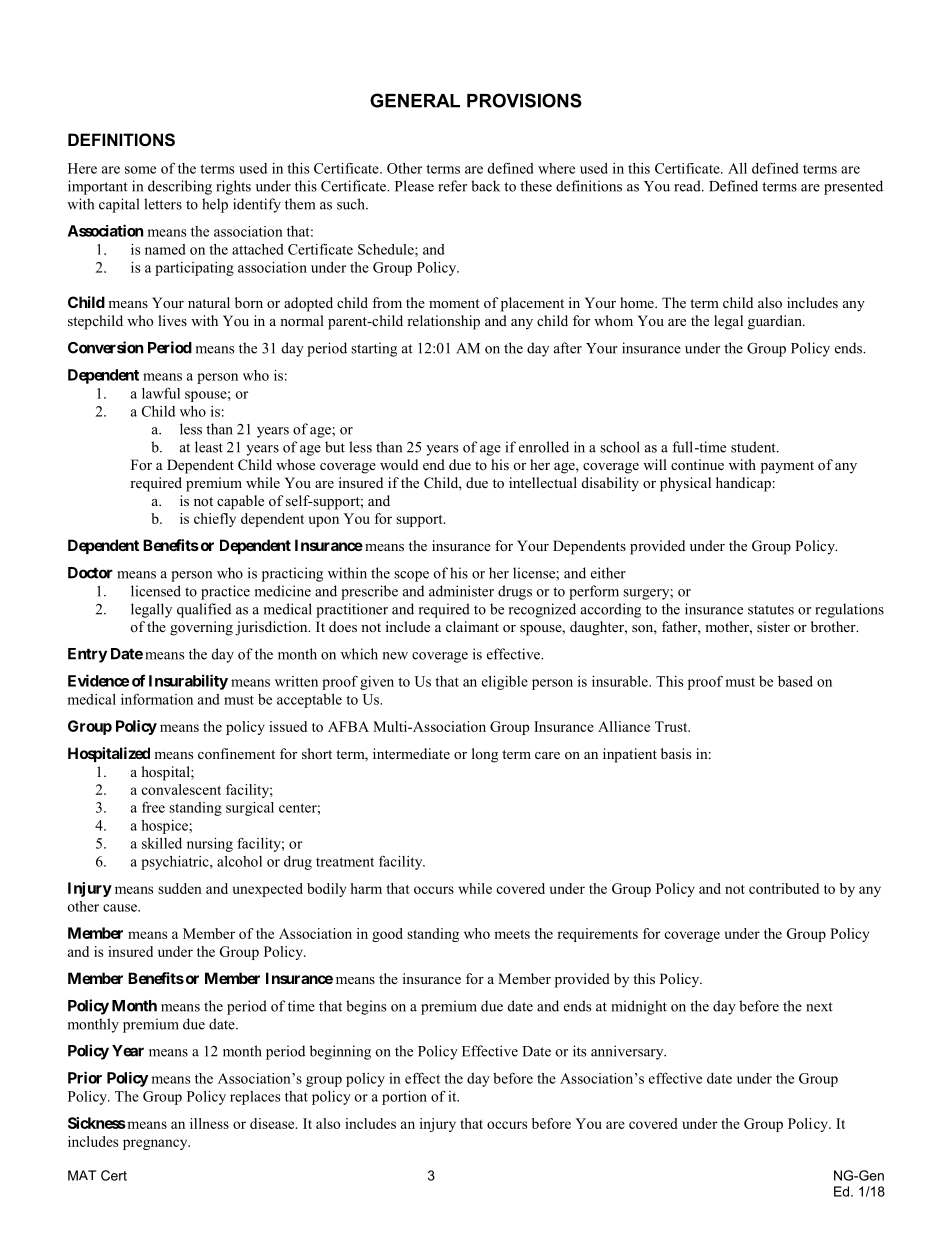 The height and width of the screenshot is (1233, 952). What do you see at coordinates (512, 934) in the screenshot?
I see `meets` at bounding box center [512, 934].
